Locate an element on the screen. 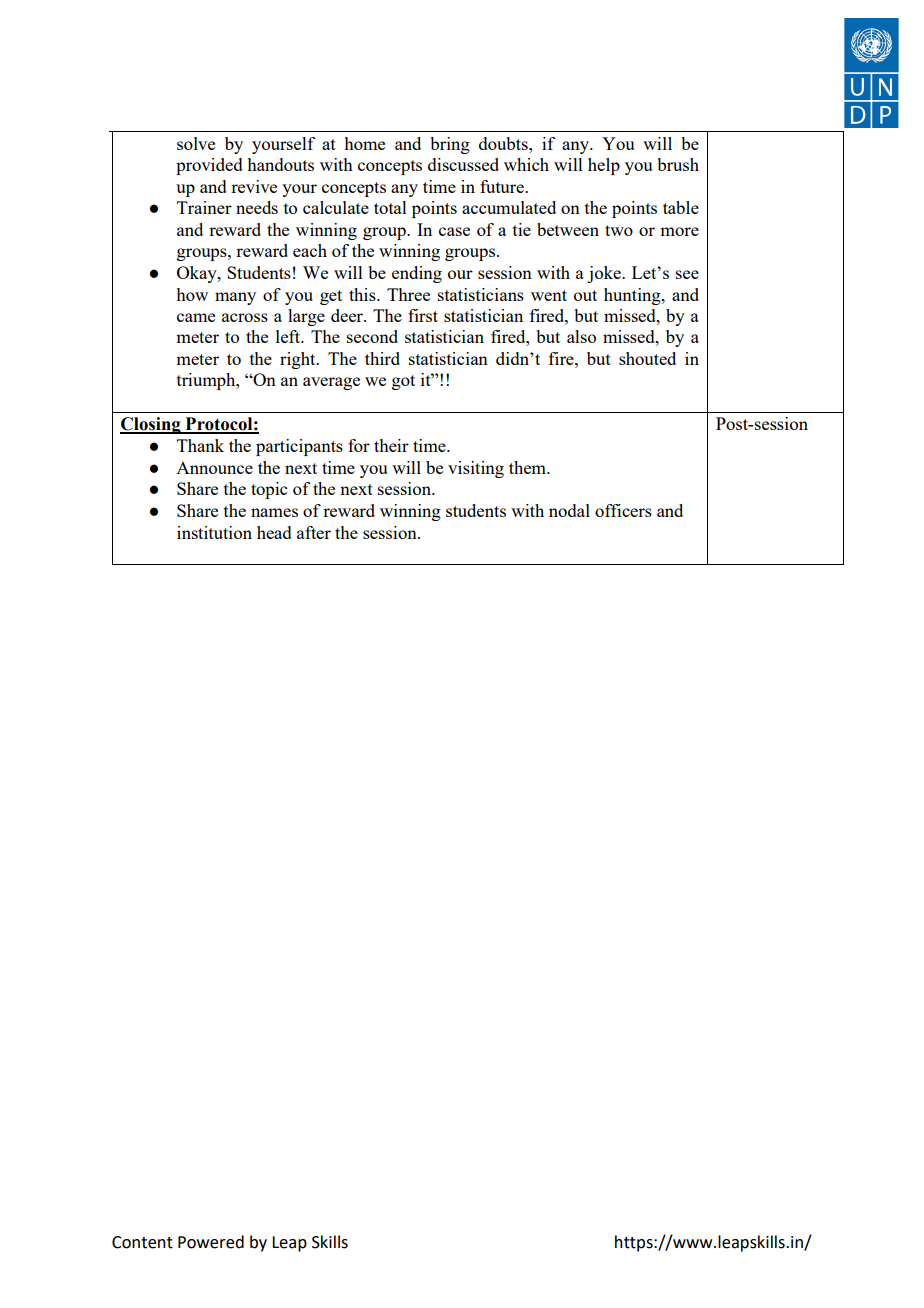  nodal is located at coordinates (569, 510).
